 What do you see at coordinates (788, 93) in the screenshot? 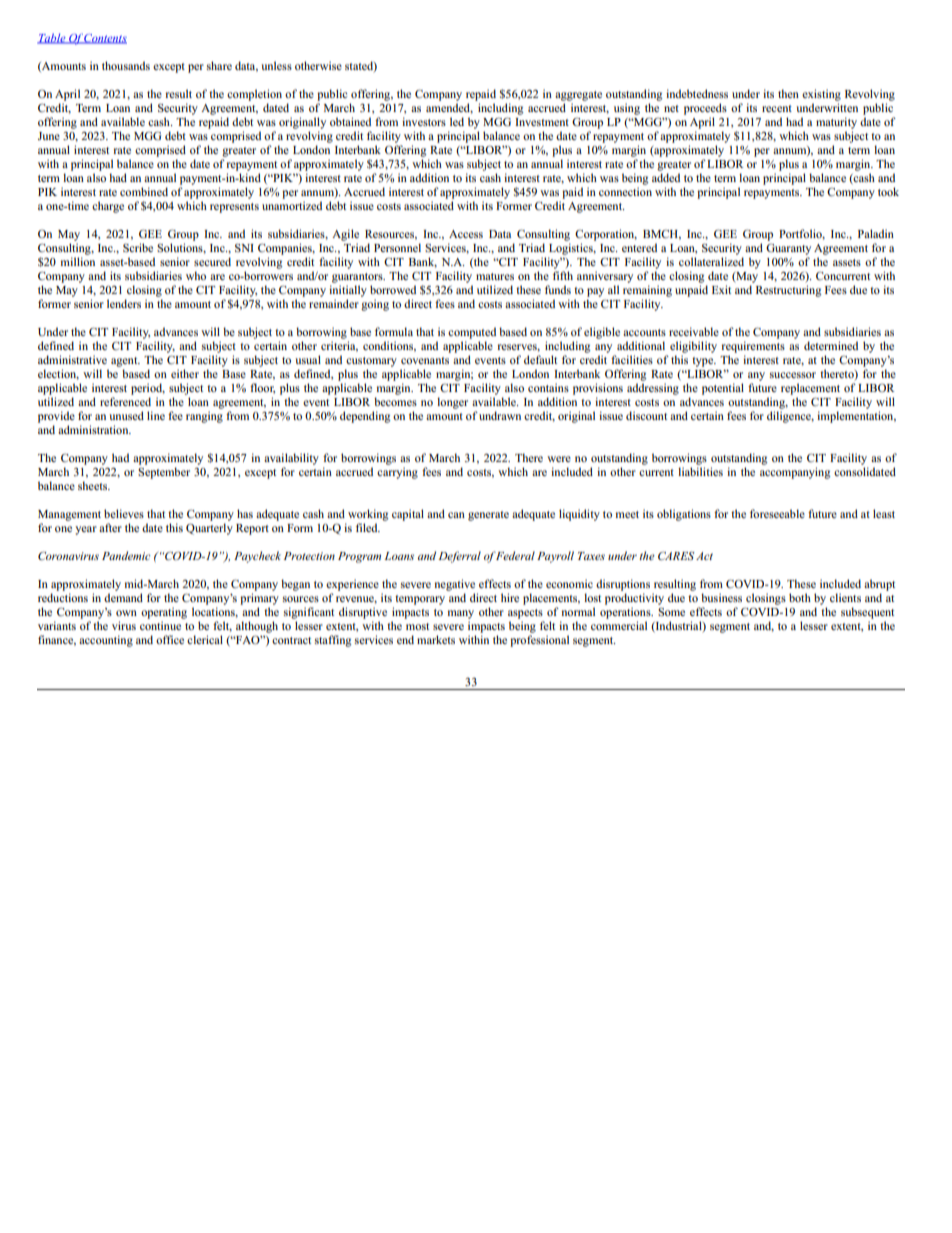
I see `then` at bounding box center [788, 93].
